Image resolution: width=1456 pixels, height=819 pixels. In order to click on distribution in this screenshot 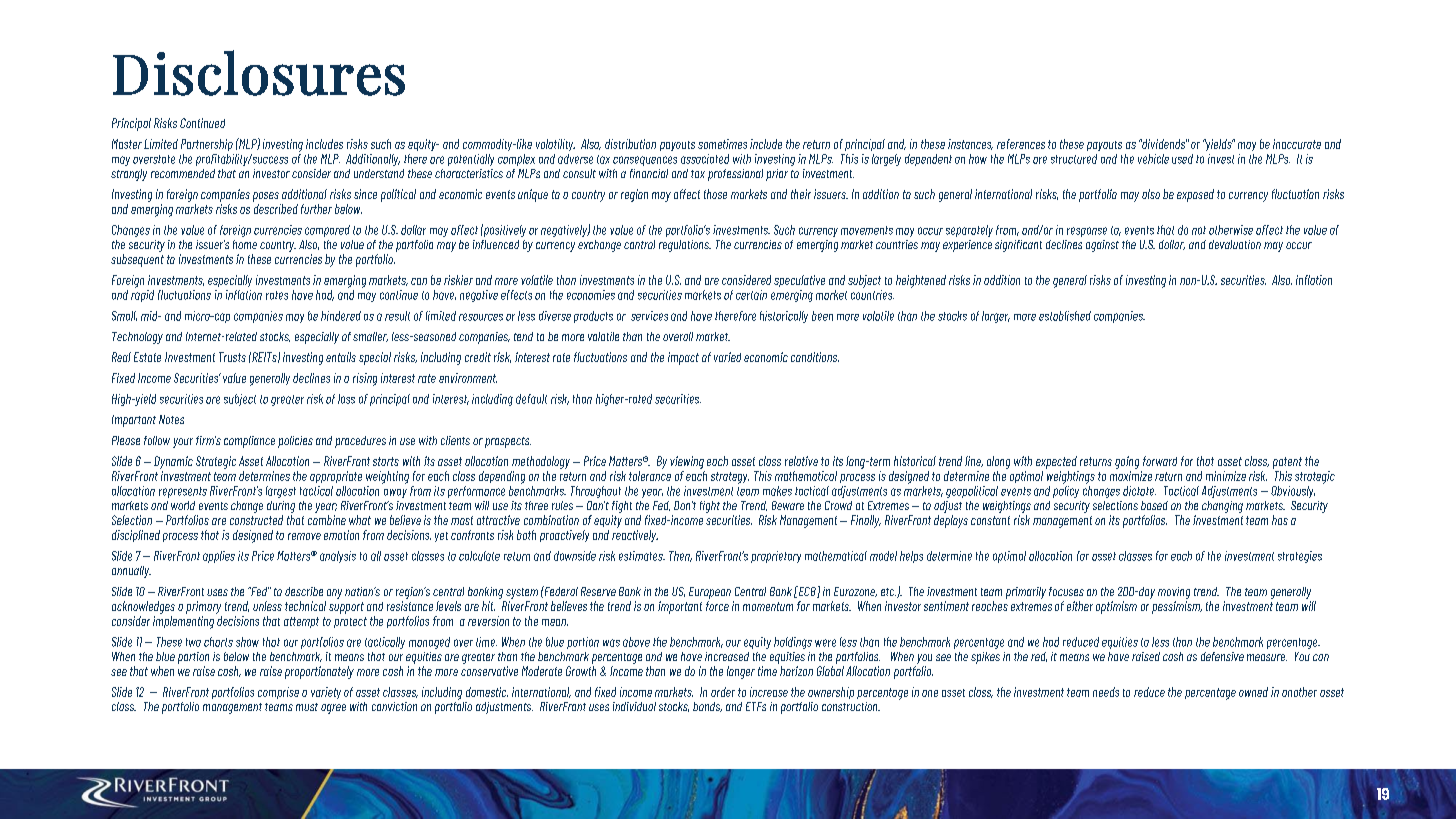, I will do `click(630, 144)`.
